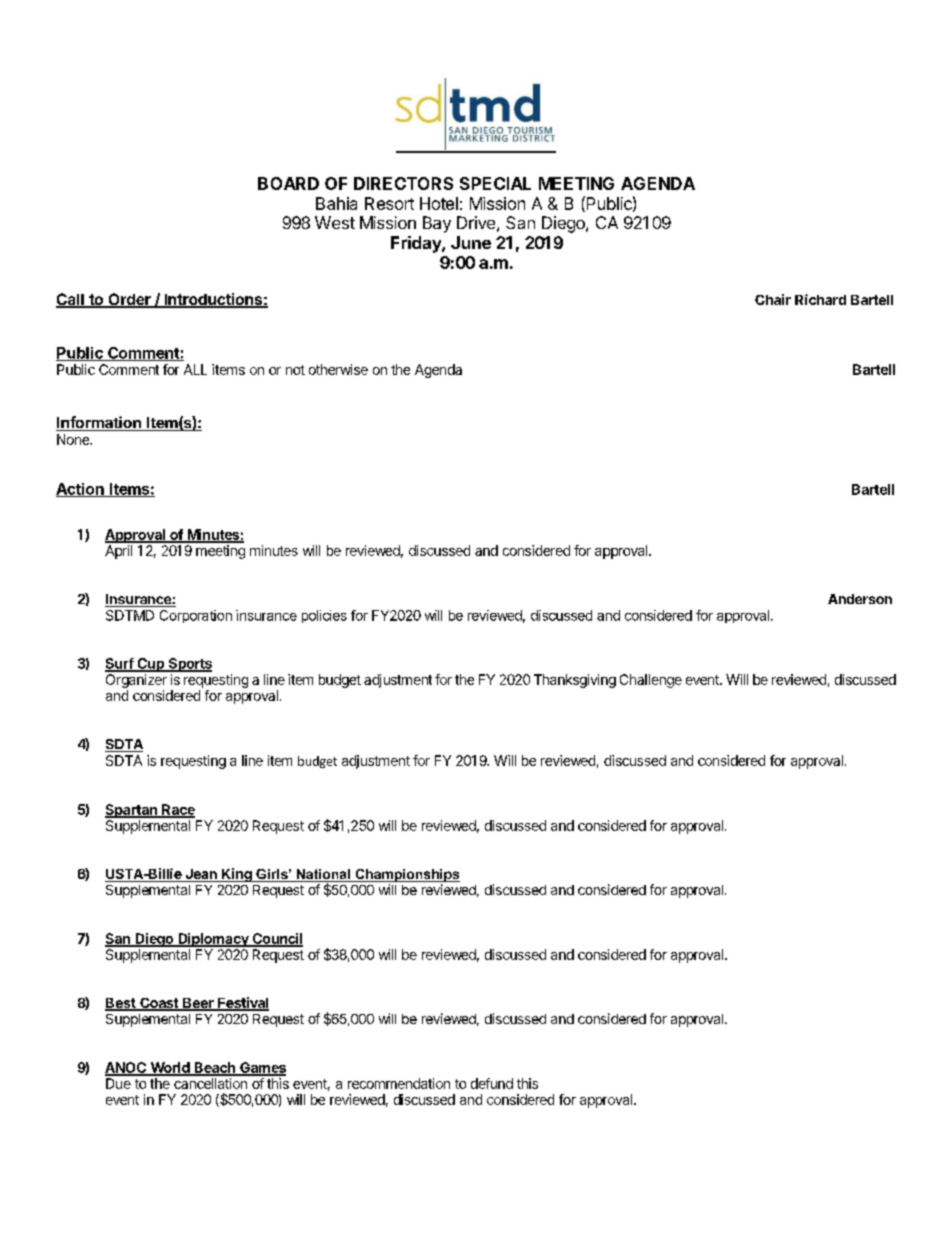  Describe the element at coordinates (860, 599) in the screenshot. I see `Anderson` at that location.
